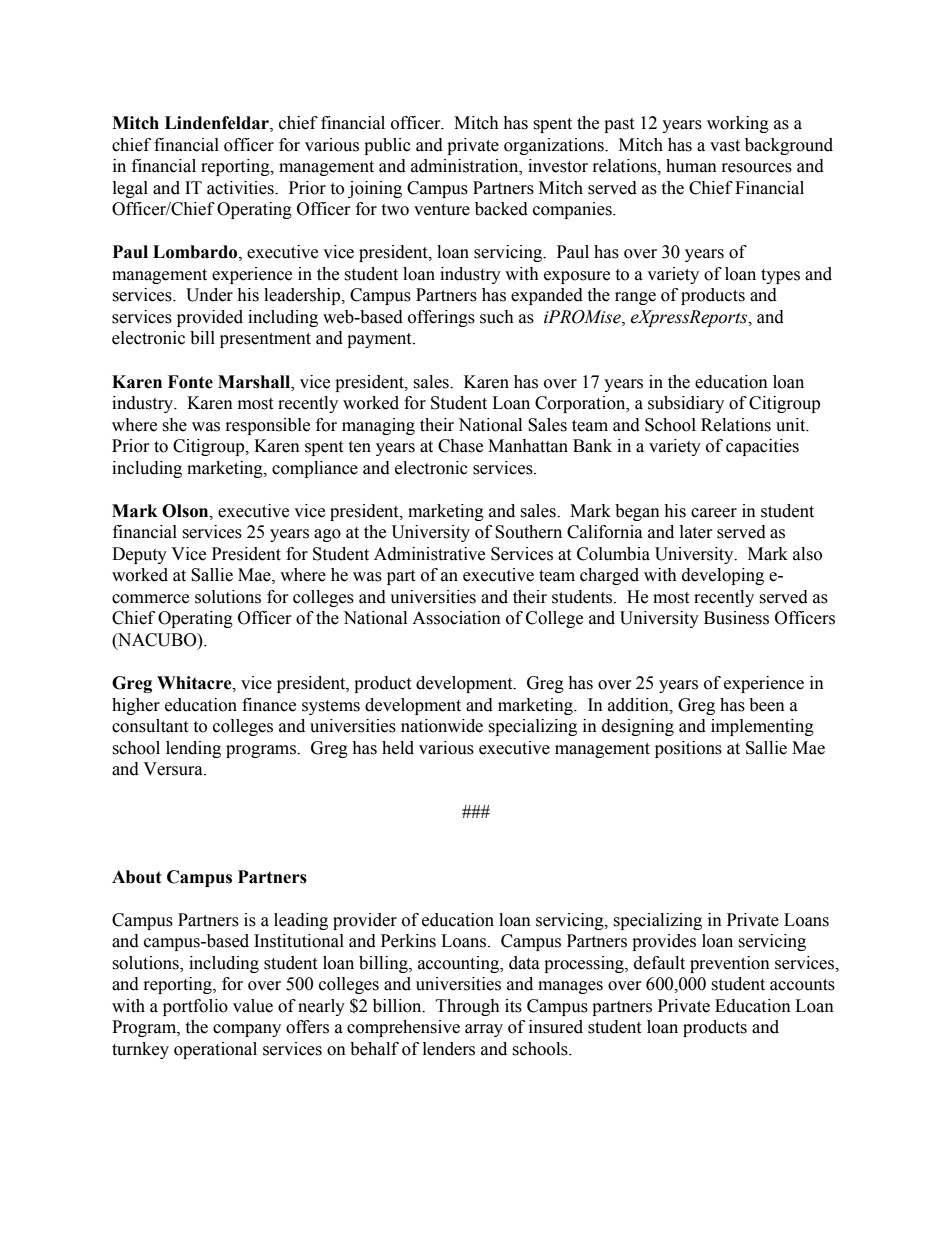  What do you see at coordinates (725, 146) in the screenshot?
I see `vast` at bounding box center [725, 146].
